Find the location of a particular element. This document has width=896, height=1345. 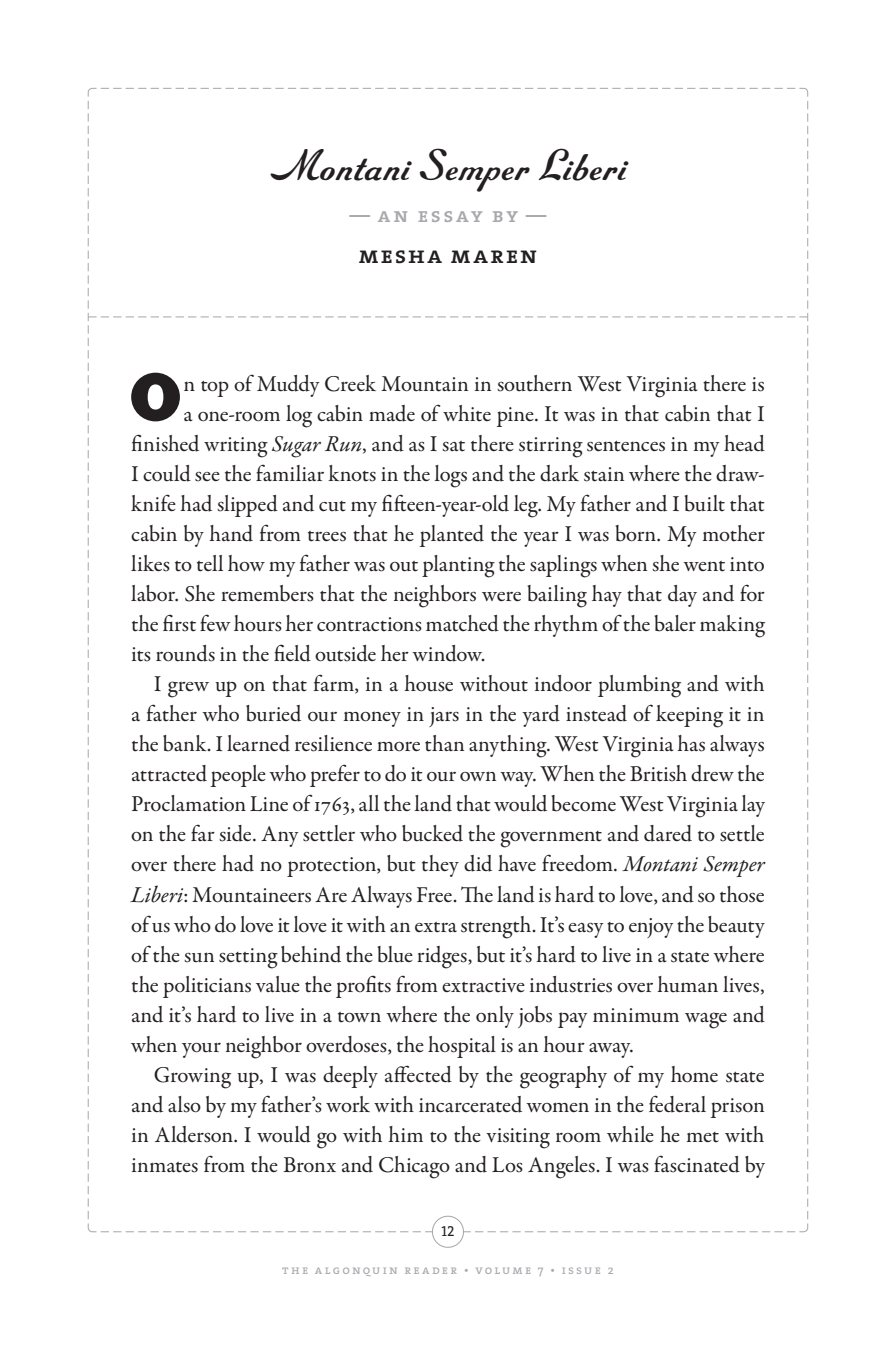

top is located at coordinates (215, 389).
